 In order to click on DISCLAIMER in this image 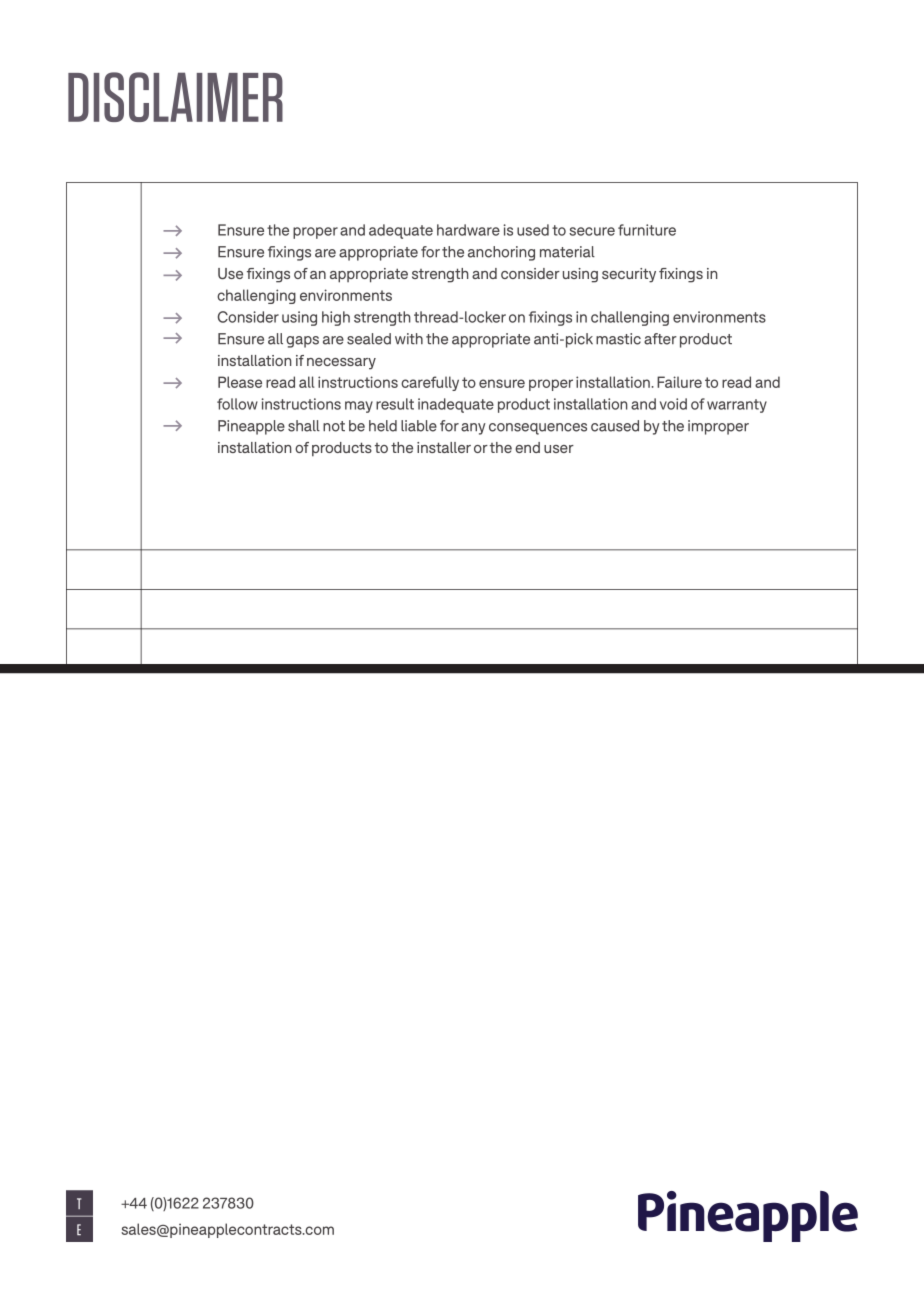, I will do `click(175, 97)`.
